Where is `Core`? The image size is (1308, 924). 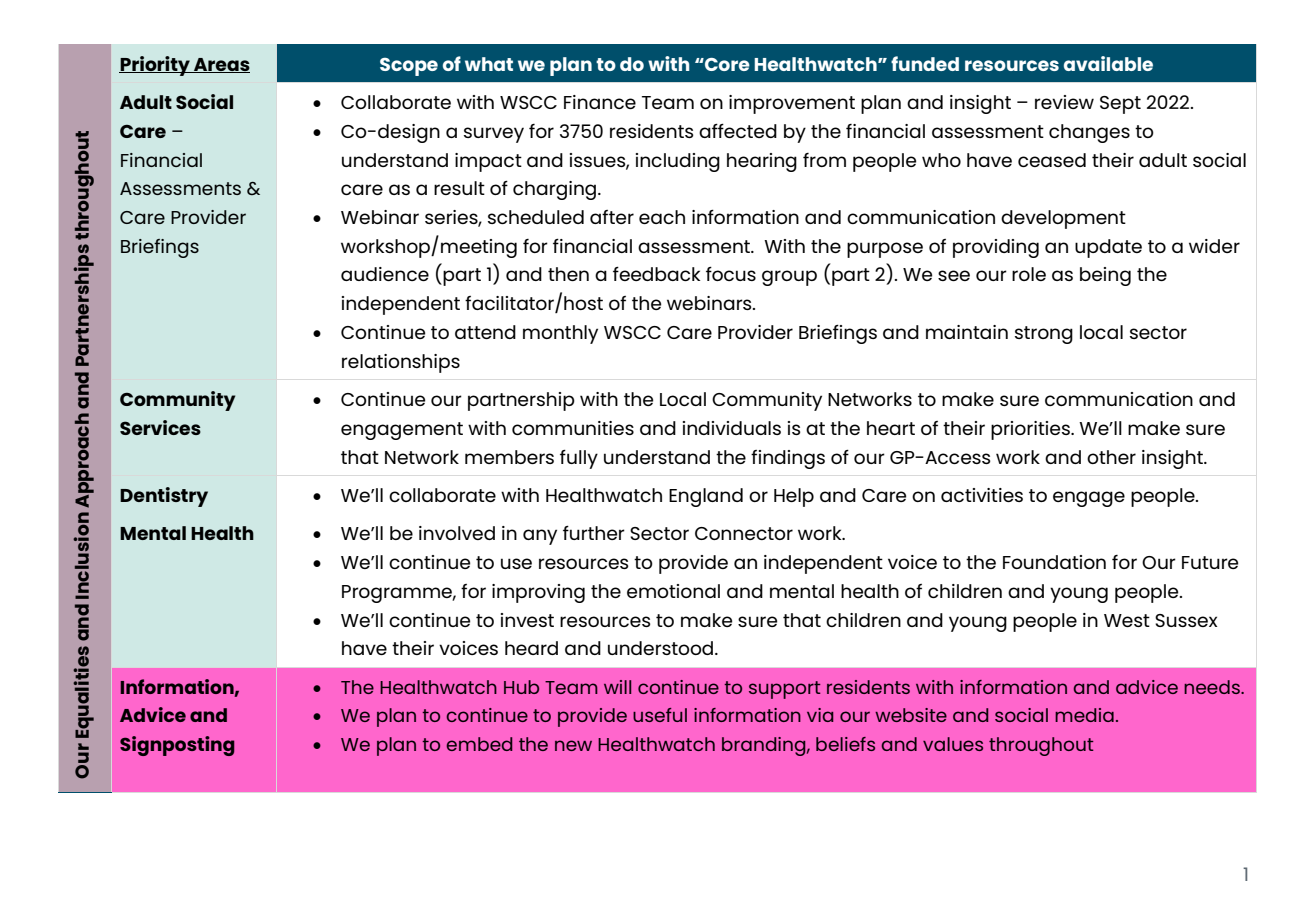
Core is located at coordinates (726, 64).
